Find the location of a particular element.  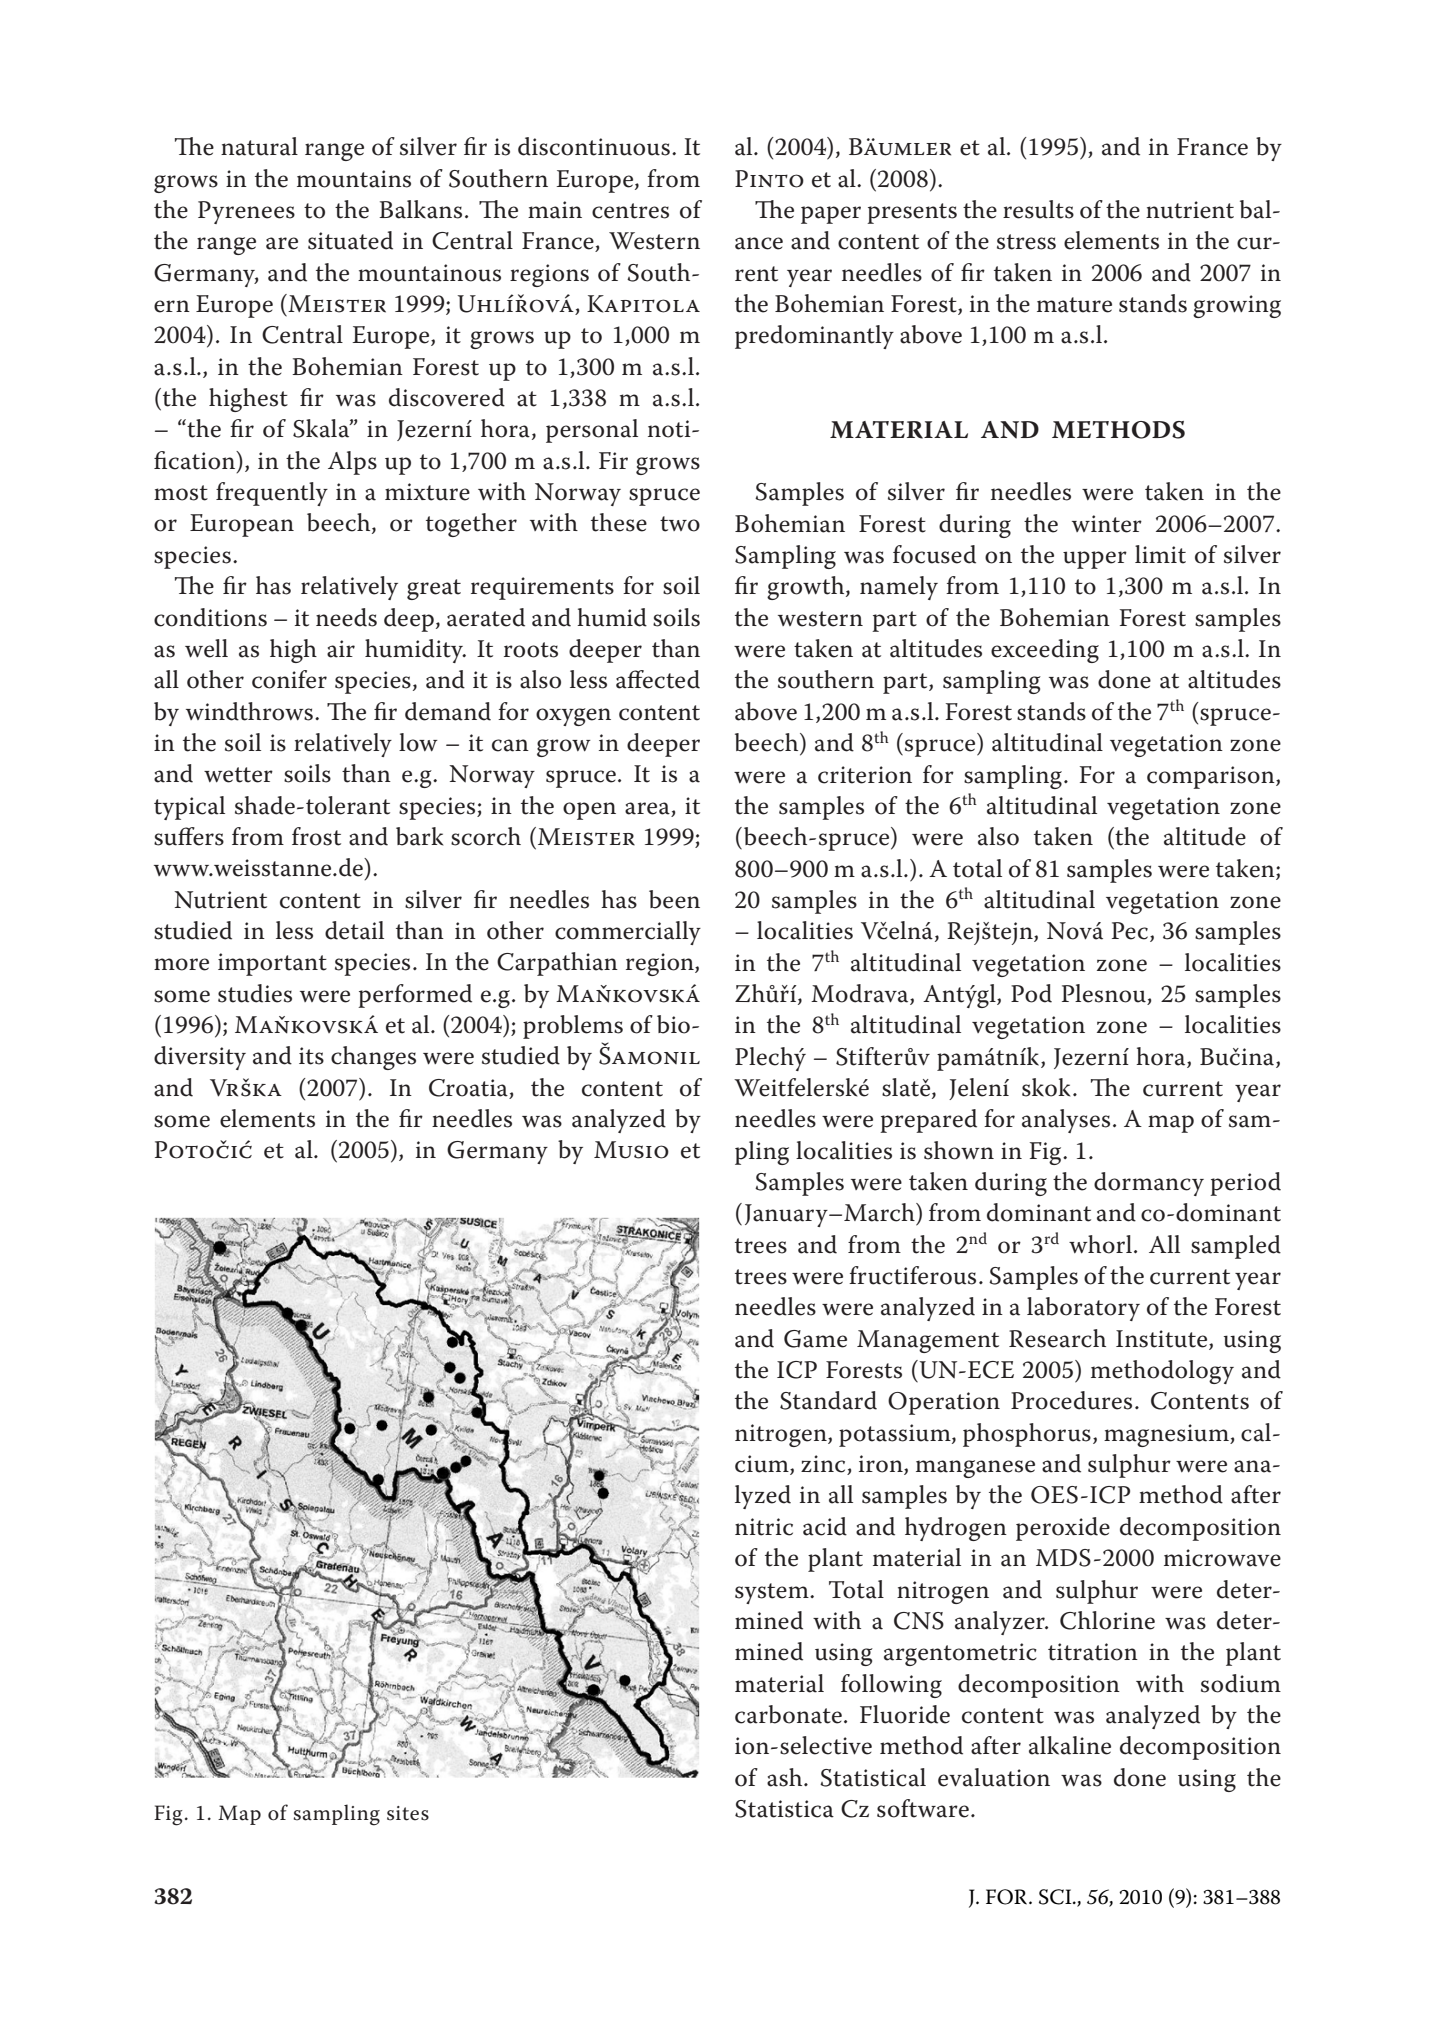

mountains is located at coordinates (354, 179).
